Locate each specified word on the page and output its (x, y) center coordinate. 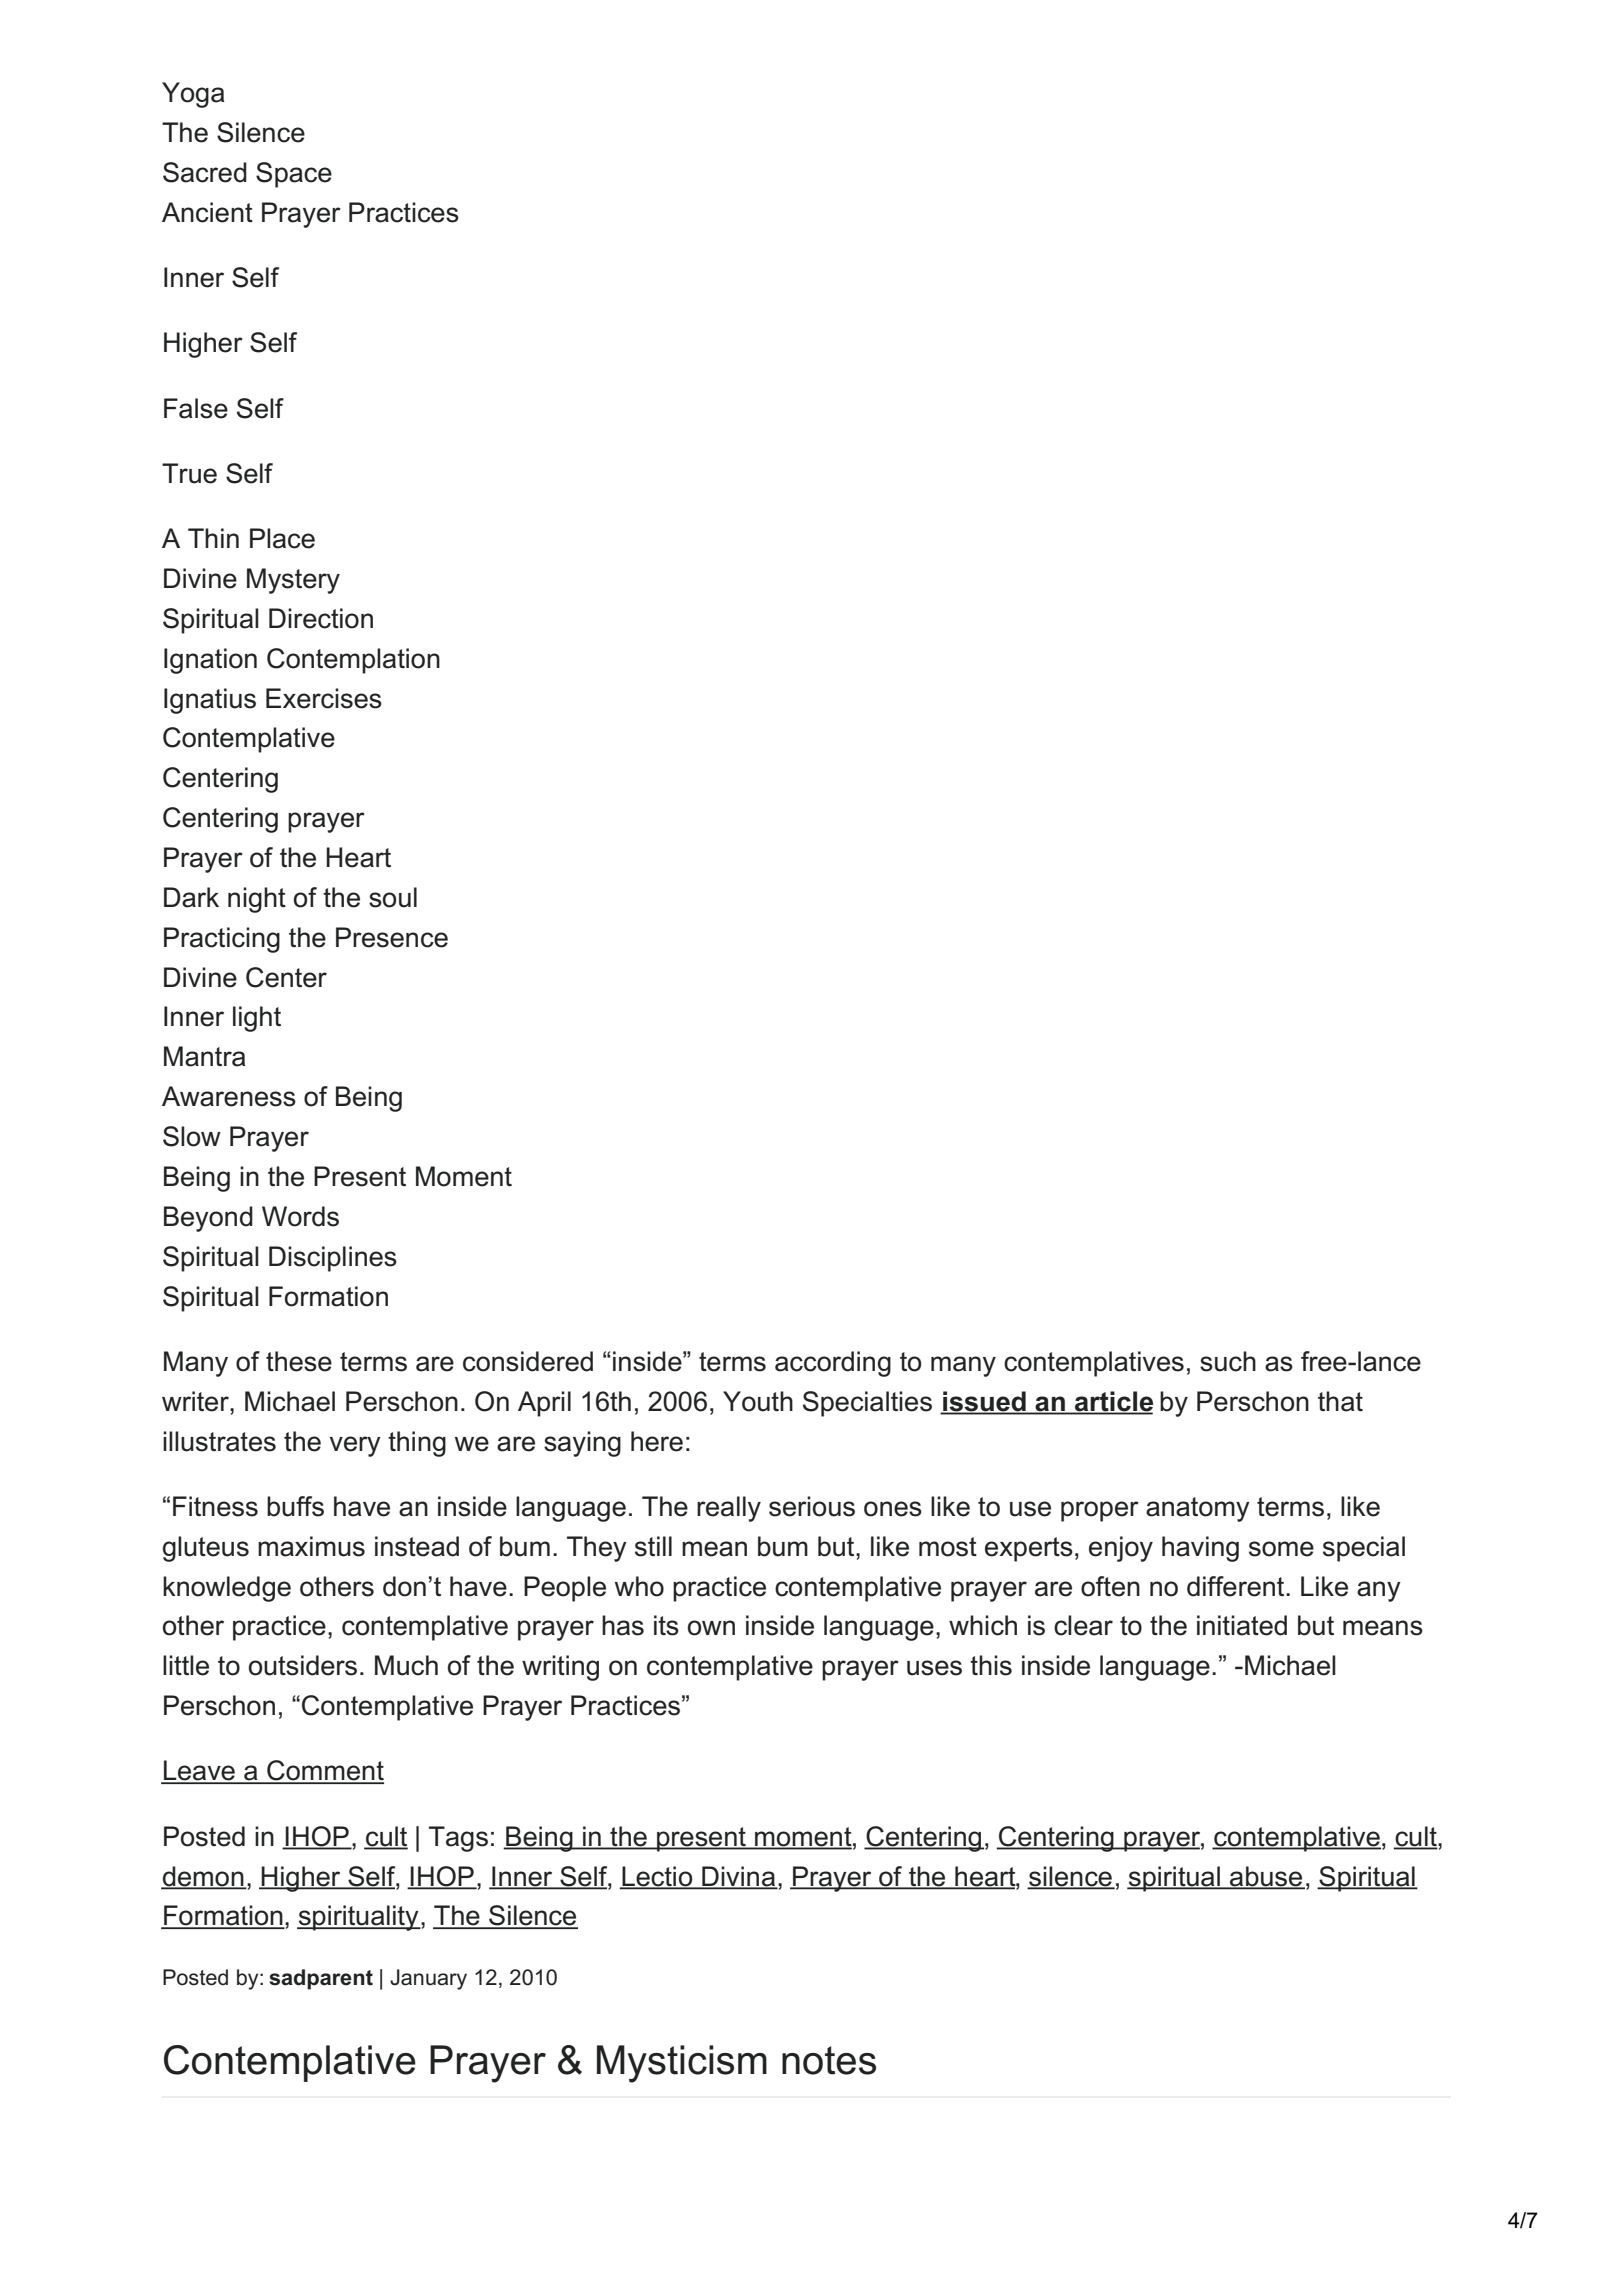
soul (393, 897)
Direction (321, 618)
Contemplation (353, 661)
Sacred (205, 172)
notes (829, 2060)
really (729, 1509)
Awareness (229, 1096)
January (428, 1979)
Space (294, 175)
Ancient (207, 212)
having (1200, 1549)
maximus (311, 1546)
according (833, 1364)
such (1228, 1361)
